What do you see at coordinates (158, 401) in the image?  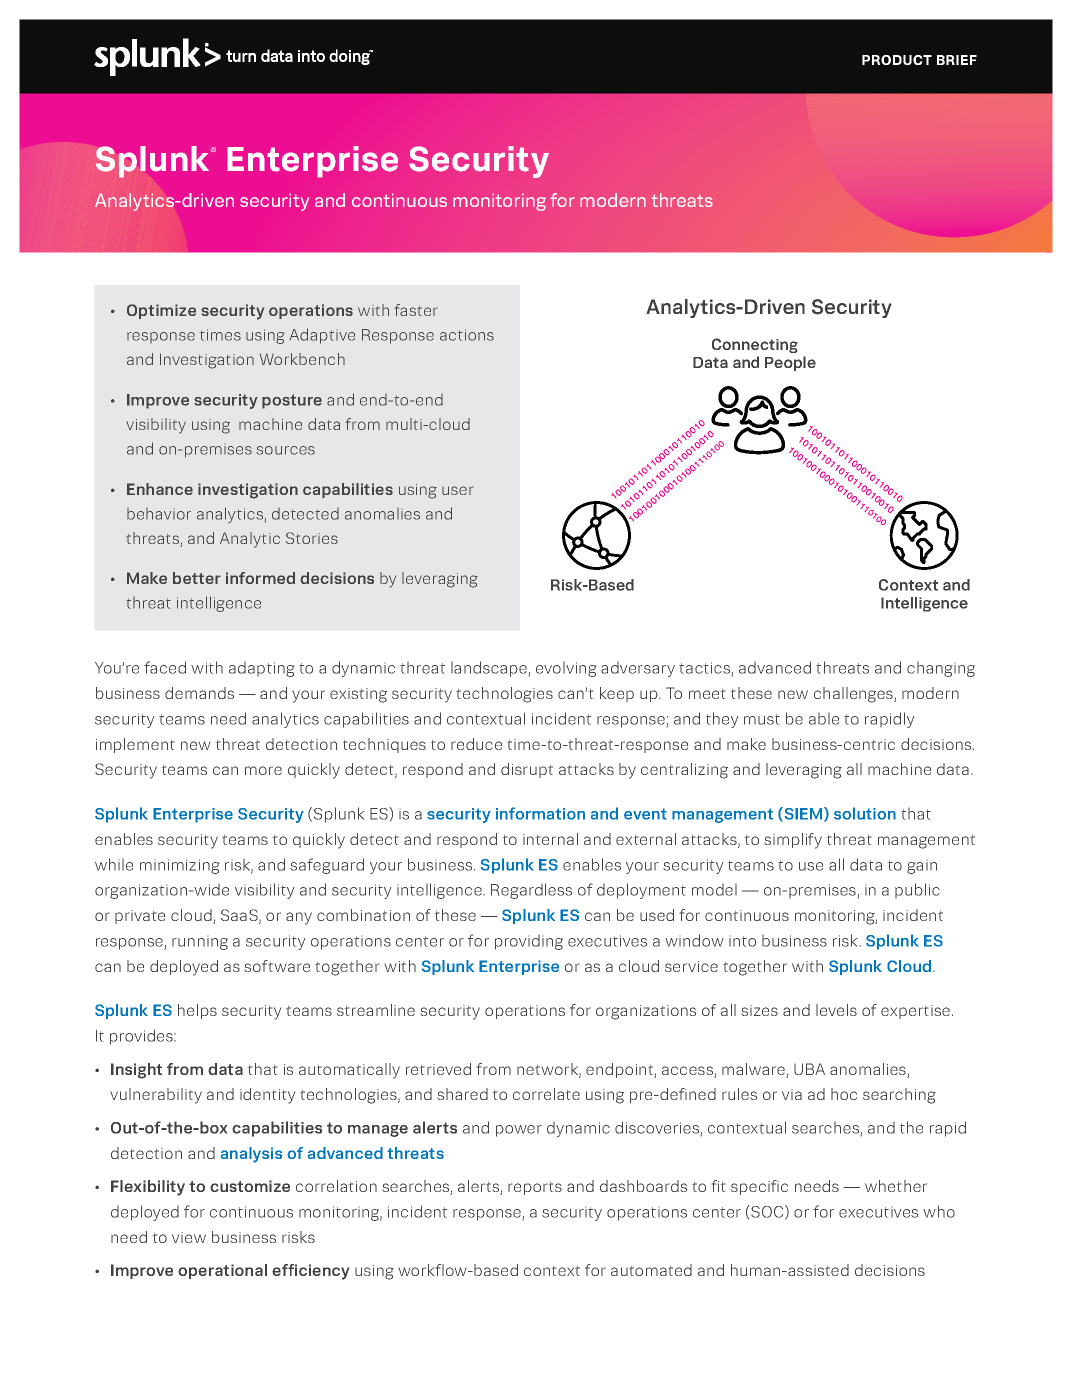 I see `Improve` at bounding box center [158, 401].
